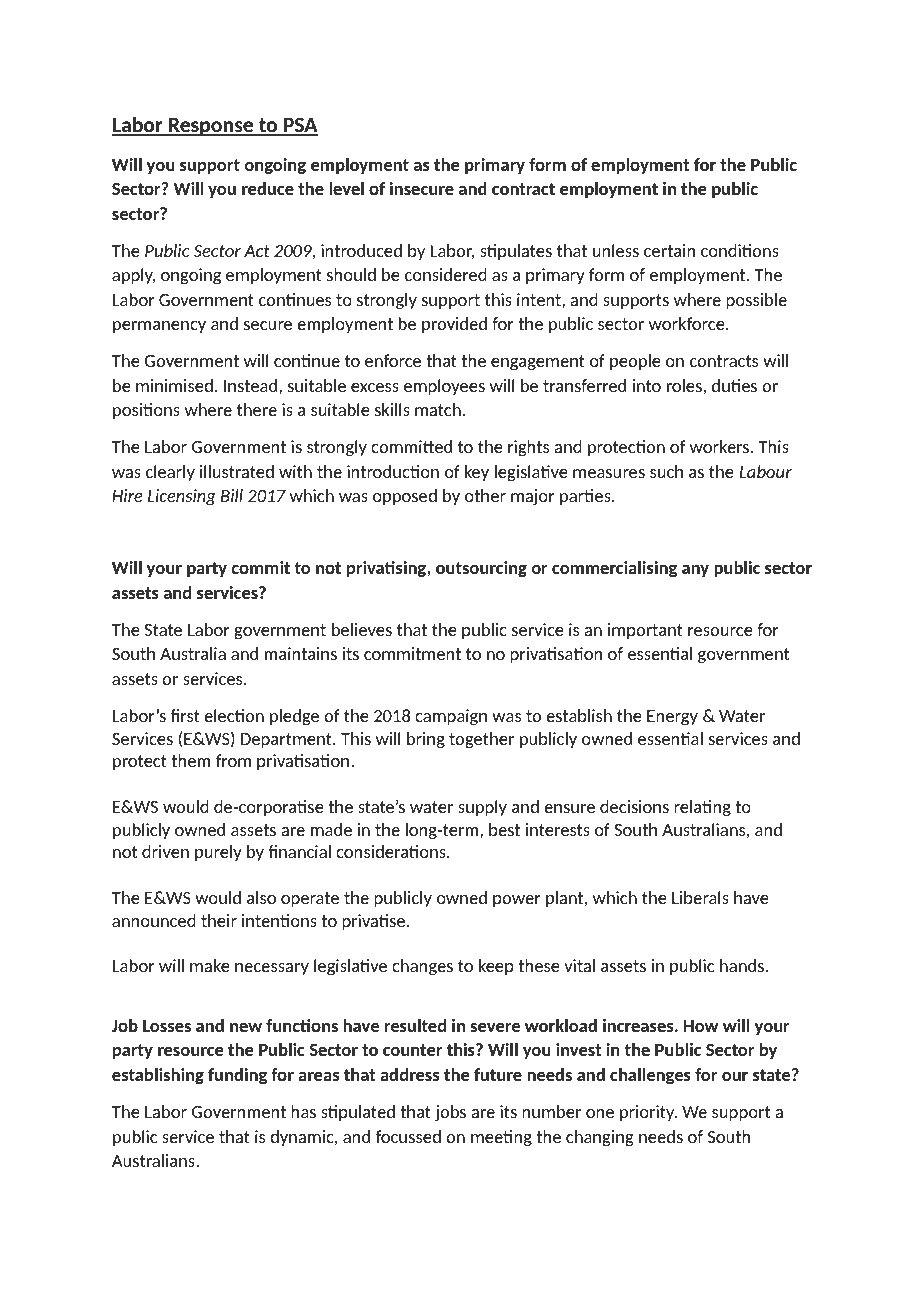 This screenshot has width=924, height=1308. I want to click on important, so click(645, 631).
